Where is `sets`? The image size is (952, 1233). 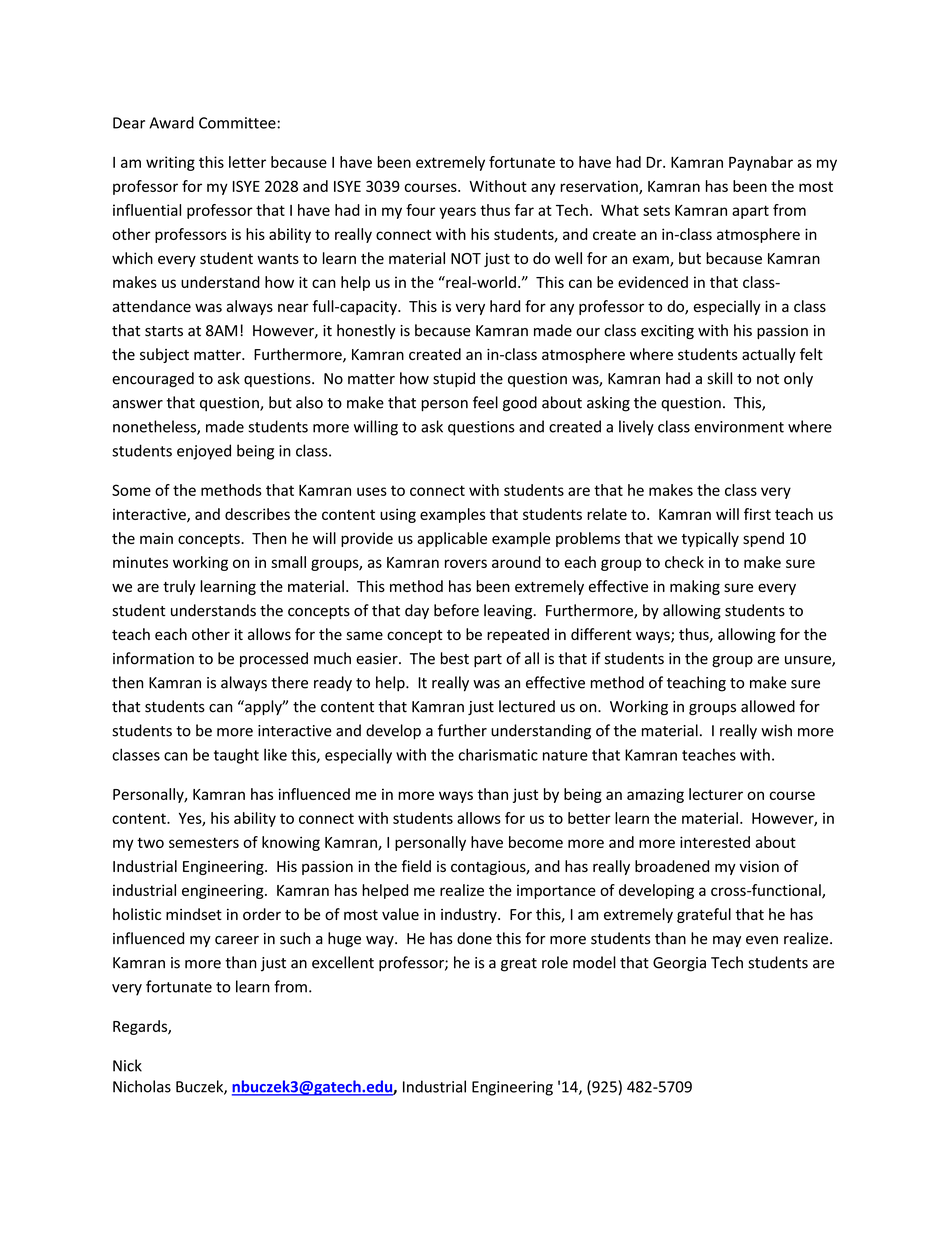
sets is located at coordinates (656, 210).
